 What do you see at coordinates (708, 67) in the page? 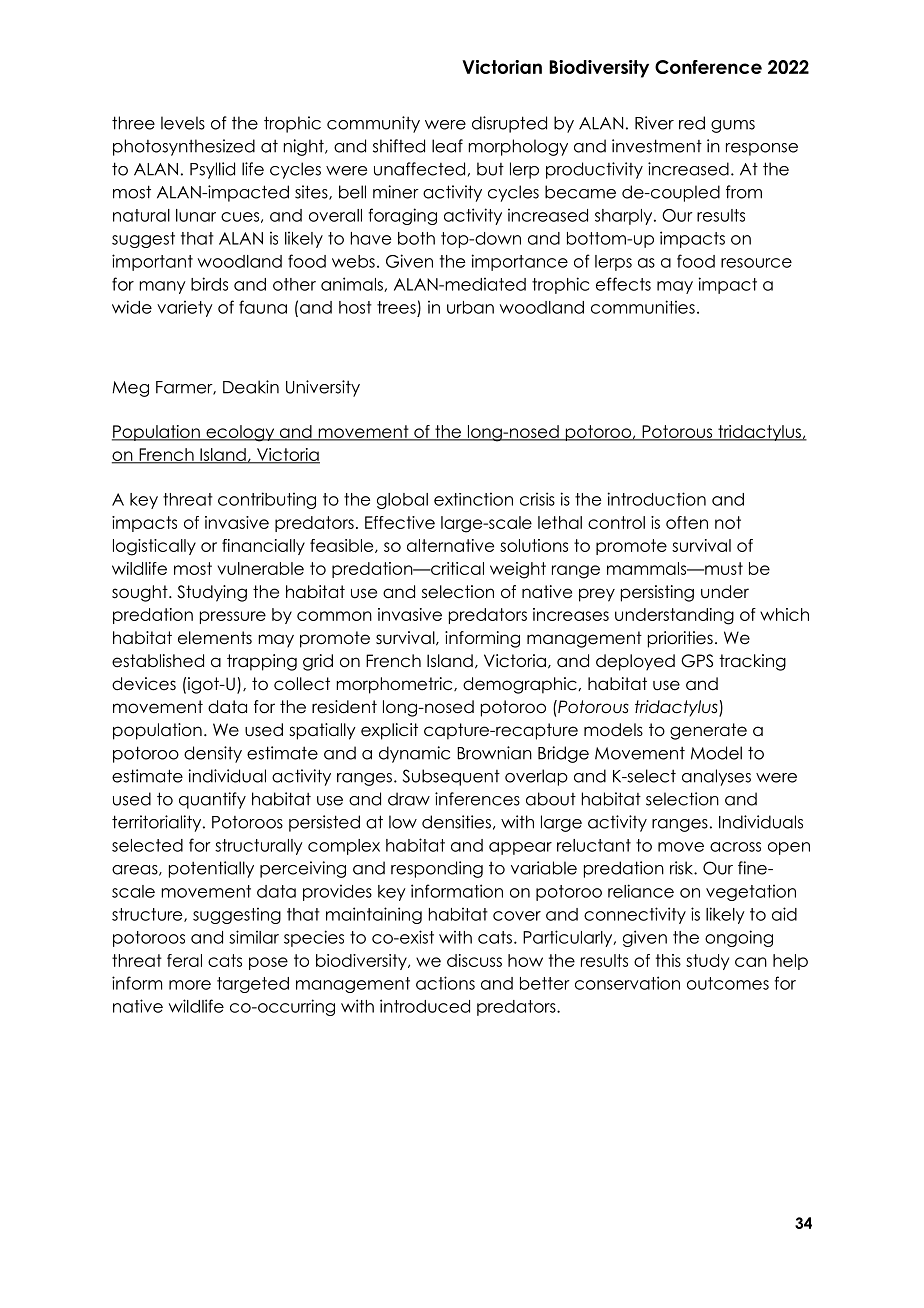
I see `Conference` at bounding box center [708, 67].
